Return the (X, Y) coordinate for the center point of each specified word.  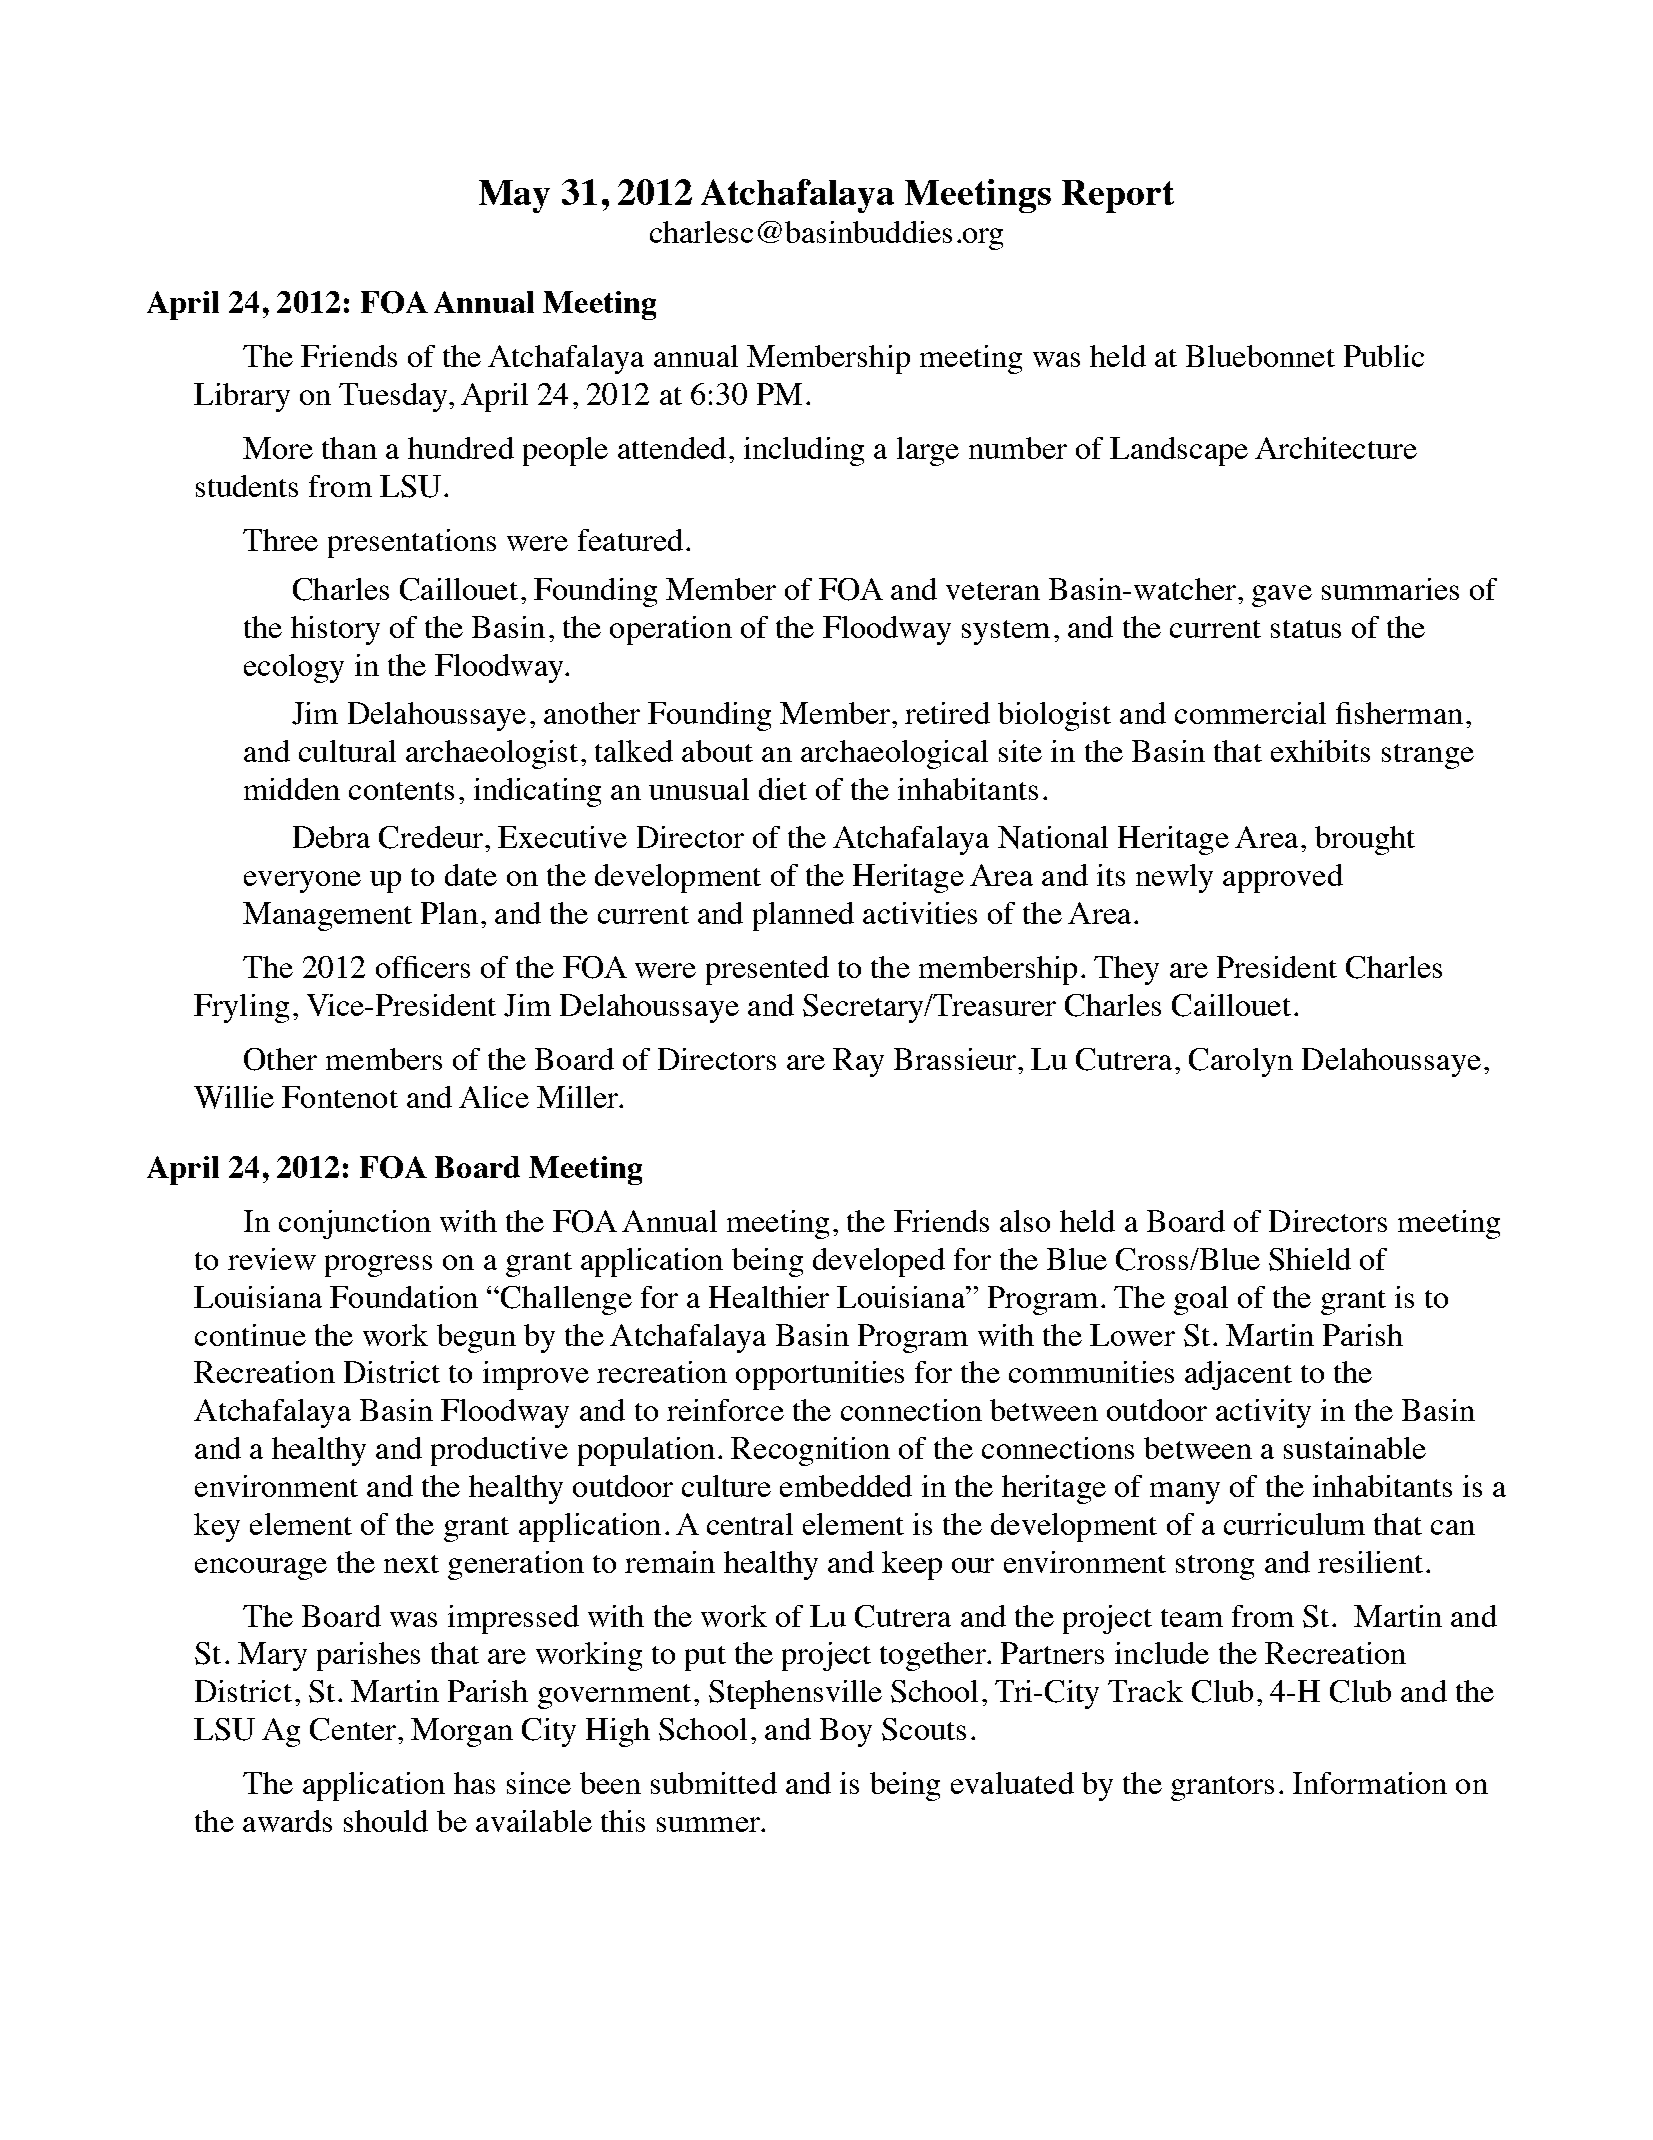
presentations (412, 543)
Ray (858, 1062)
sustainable (1355, 1448)
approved (1283, 878)
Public (1384, 356)
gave (1282, 596)
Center (354, 1729)
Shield (1310, 1259)
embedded (846, 1486)
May (514, 196)
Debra (331, 837)
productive (499, 1451)
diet (783, 789)
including (804, 451)
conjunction (355, 1224)
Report (1118, 196)
